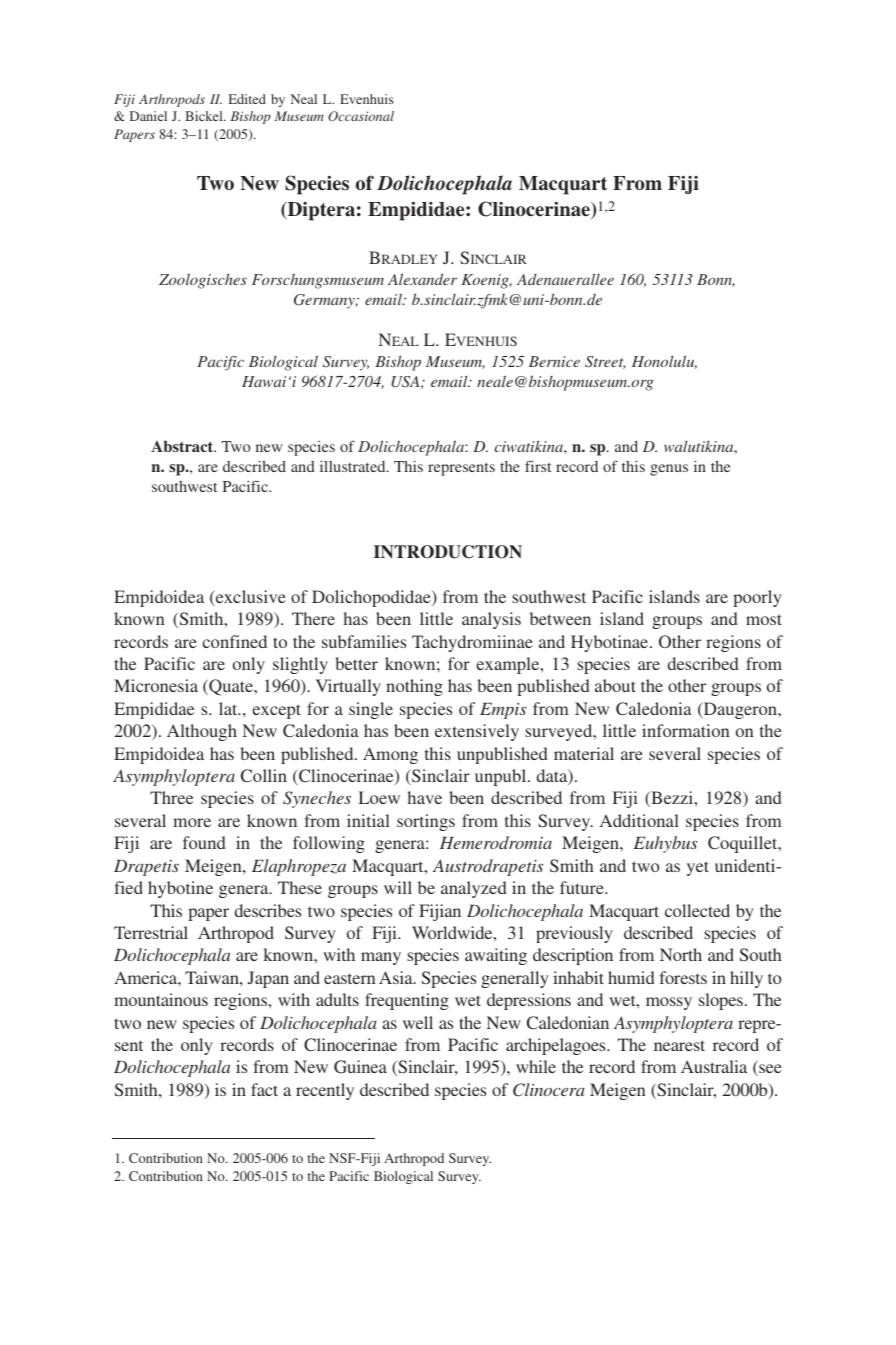 Image resolution: width=896 pixels, height=1345 pixels. Describe the element at coordinates (669, 470) in the document. I see `genus` at that location.
